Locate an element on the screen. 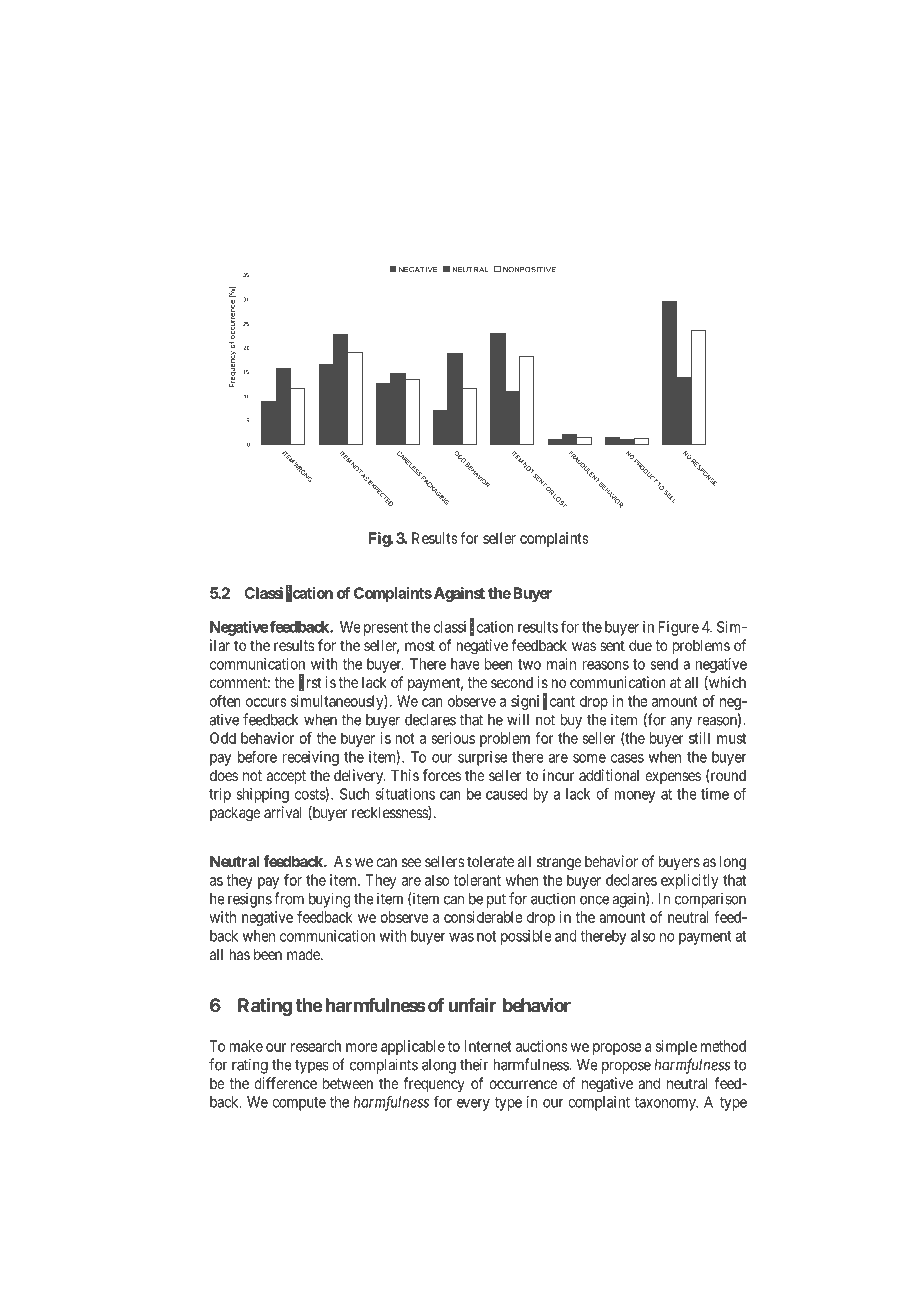  explicitly is located at coordinates (689, 881).
